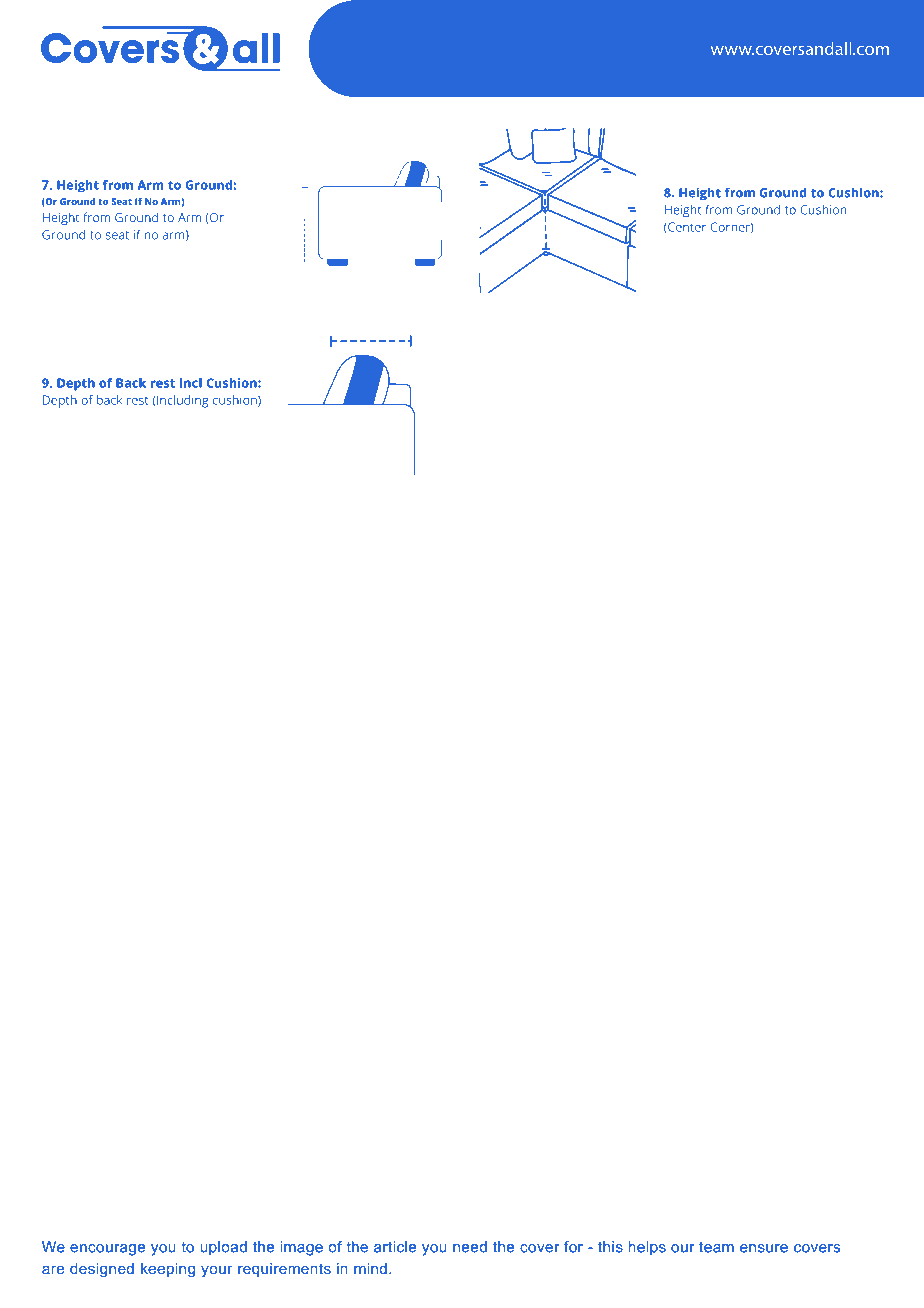  Describe the element at coordinates (686, 227) in the document. I see `Center` at that location.
